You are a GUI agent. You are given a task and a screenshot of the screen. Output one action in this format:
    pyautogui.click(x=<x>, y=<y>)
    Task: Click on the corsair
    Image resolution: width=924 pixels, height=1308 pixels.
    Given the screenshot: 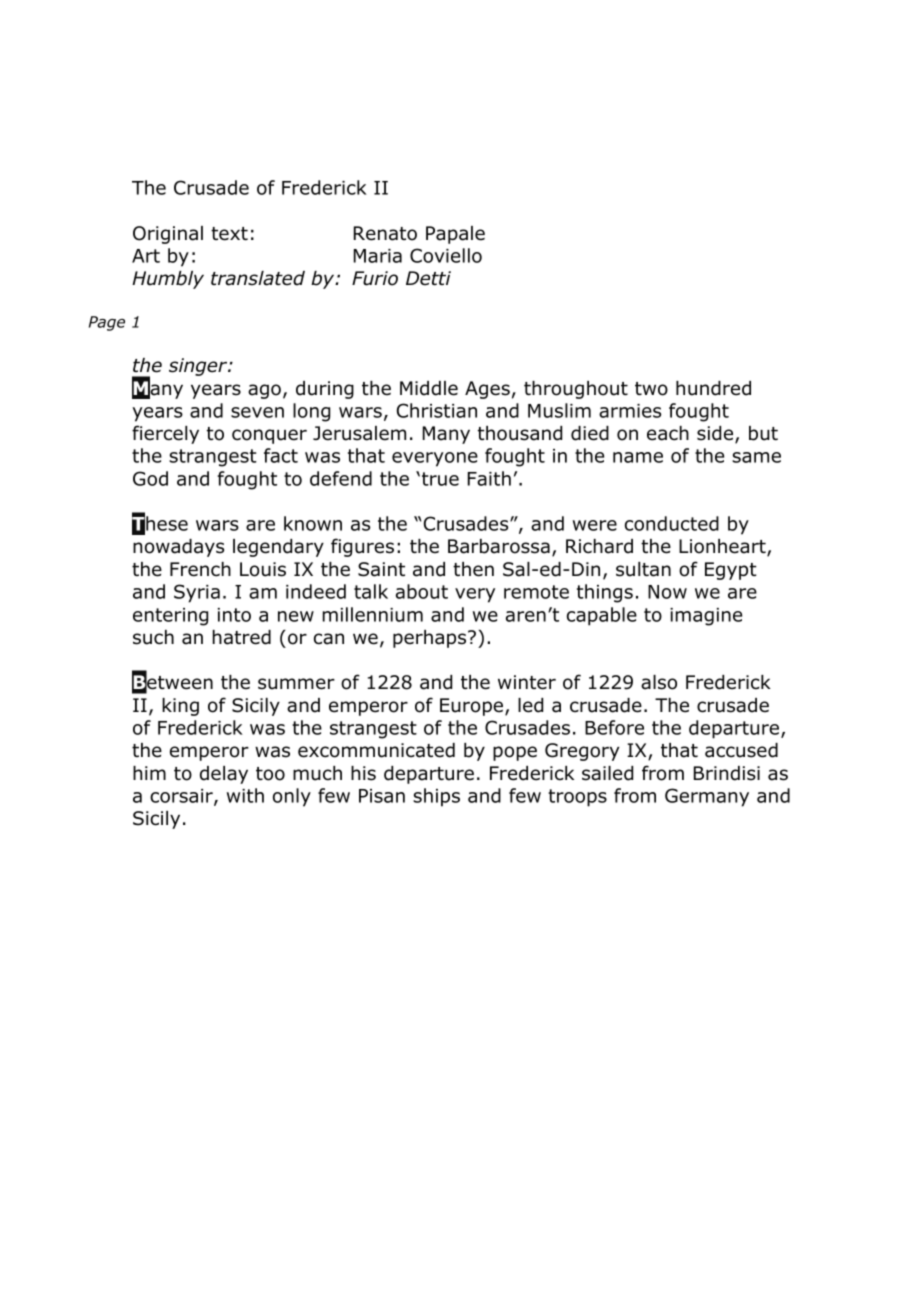 What is the action you would take?
    pyautogui.click(x=182, y=797)
